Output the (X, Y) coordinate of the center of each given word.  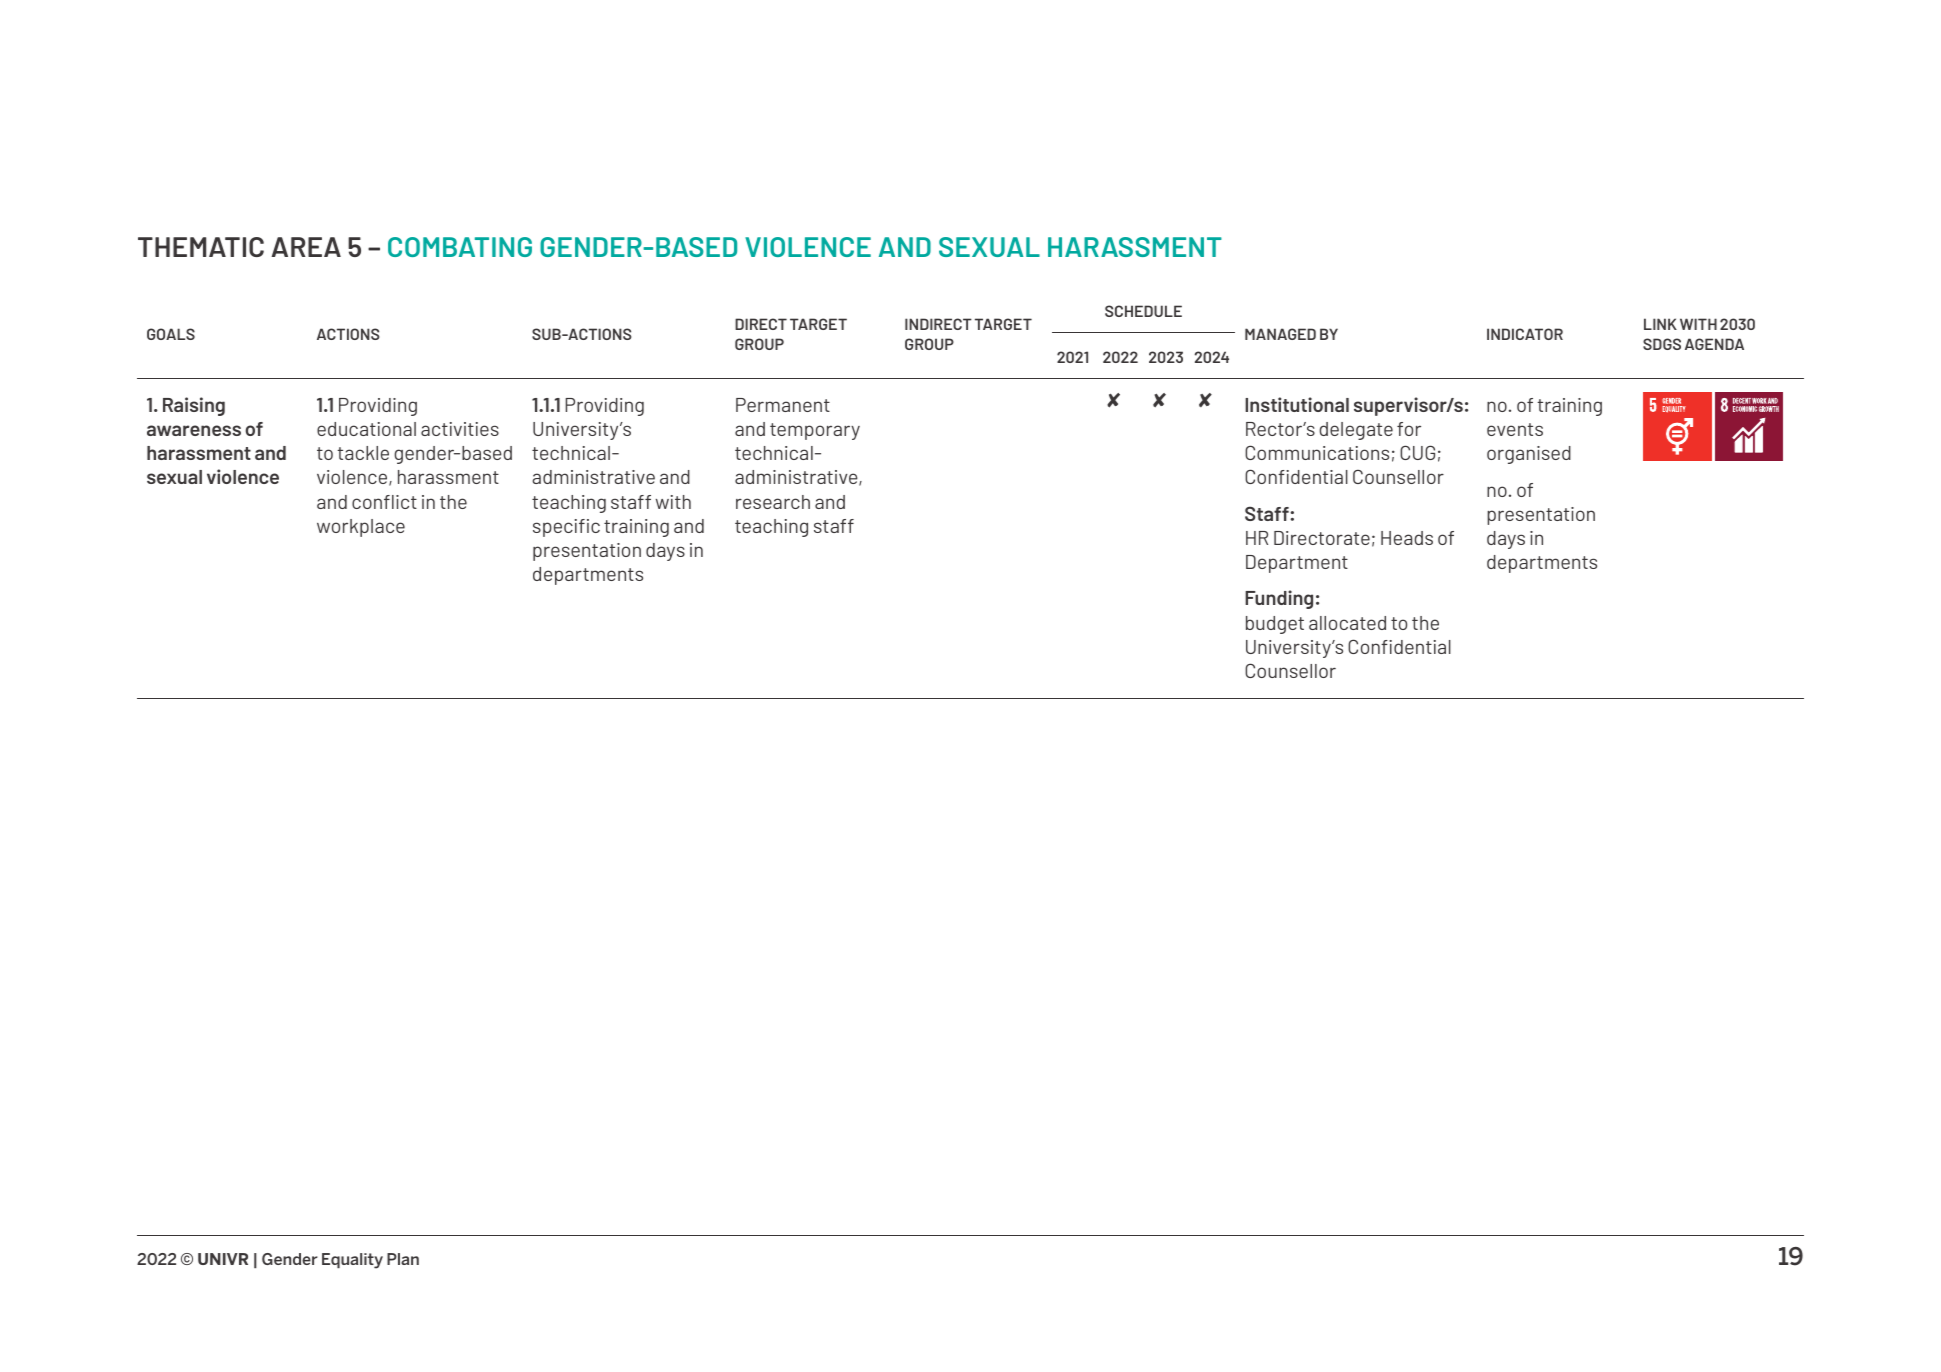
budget (1275, 625)
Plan (403, 1259)
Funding (1279, 599)
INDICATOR (1525, 334)
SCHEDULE (1143, 311)
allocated (1347, 623)
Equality (352, 1261)
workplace (361, 528)
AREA (306, 247)
